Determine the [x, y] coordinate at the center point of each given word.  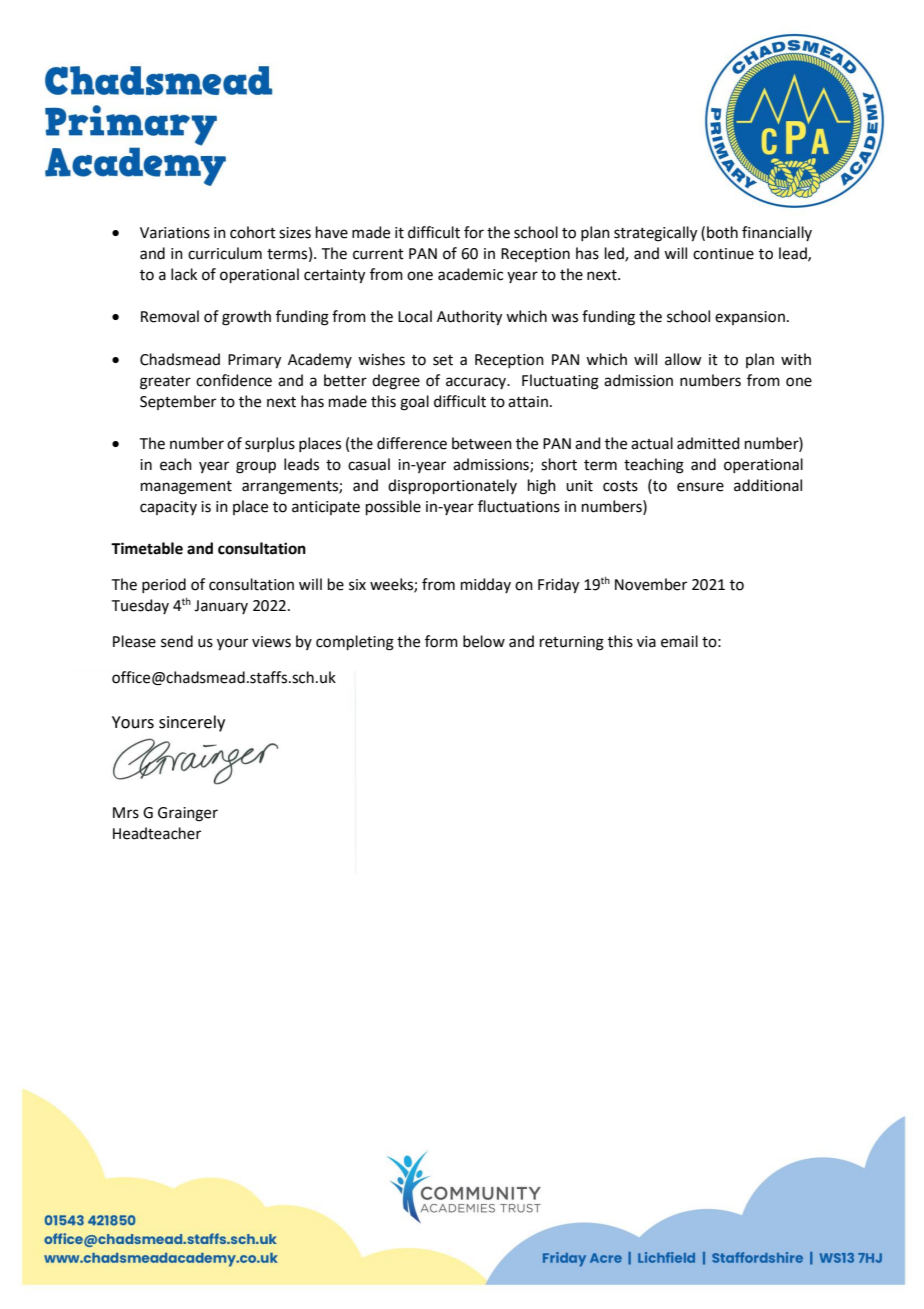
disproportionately [452, 486]
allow [683, 359]
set [443, 360]
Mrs [126, 813]
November [651, 584]
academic [470, 274]
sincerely [192, 723]
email [679, 641]
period [164, 585]
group [256, 467]
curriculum [225, 253]
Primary [254, 361]
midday [486, 585]
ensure [700, 487]
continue [723, 254]
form [441, 641]
